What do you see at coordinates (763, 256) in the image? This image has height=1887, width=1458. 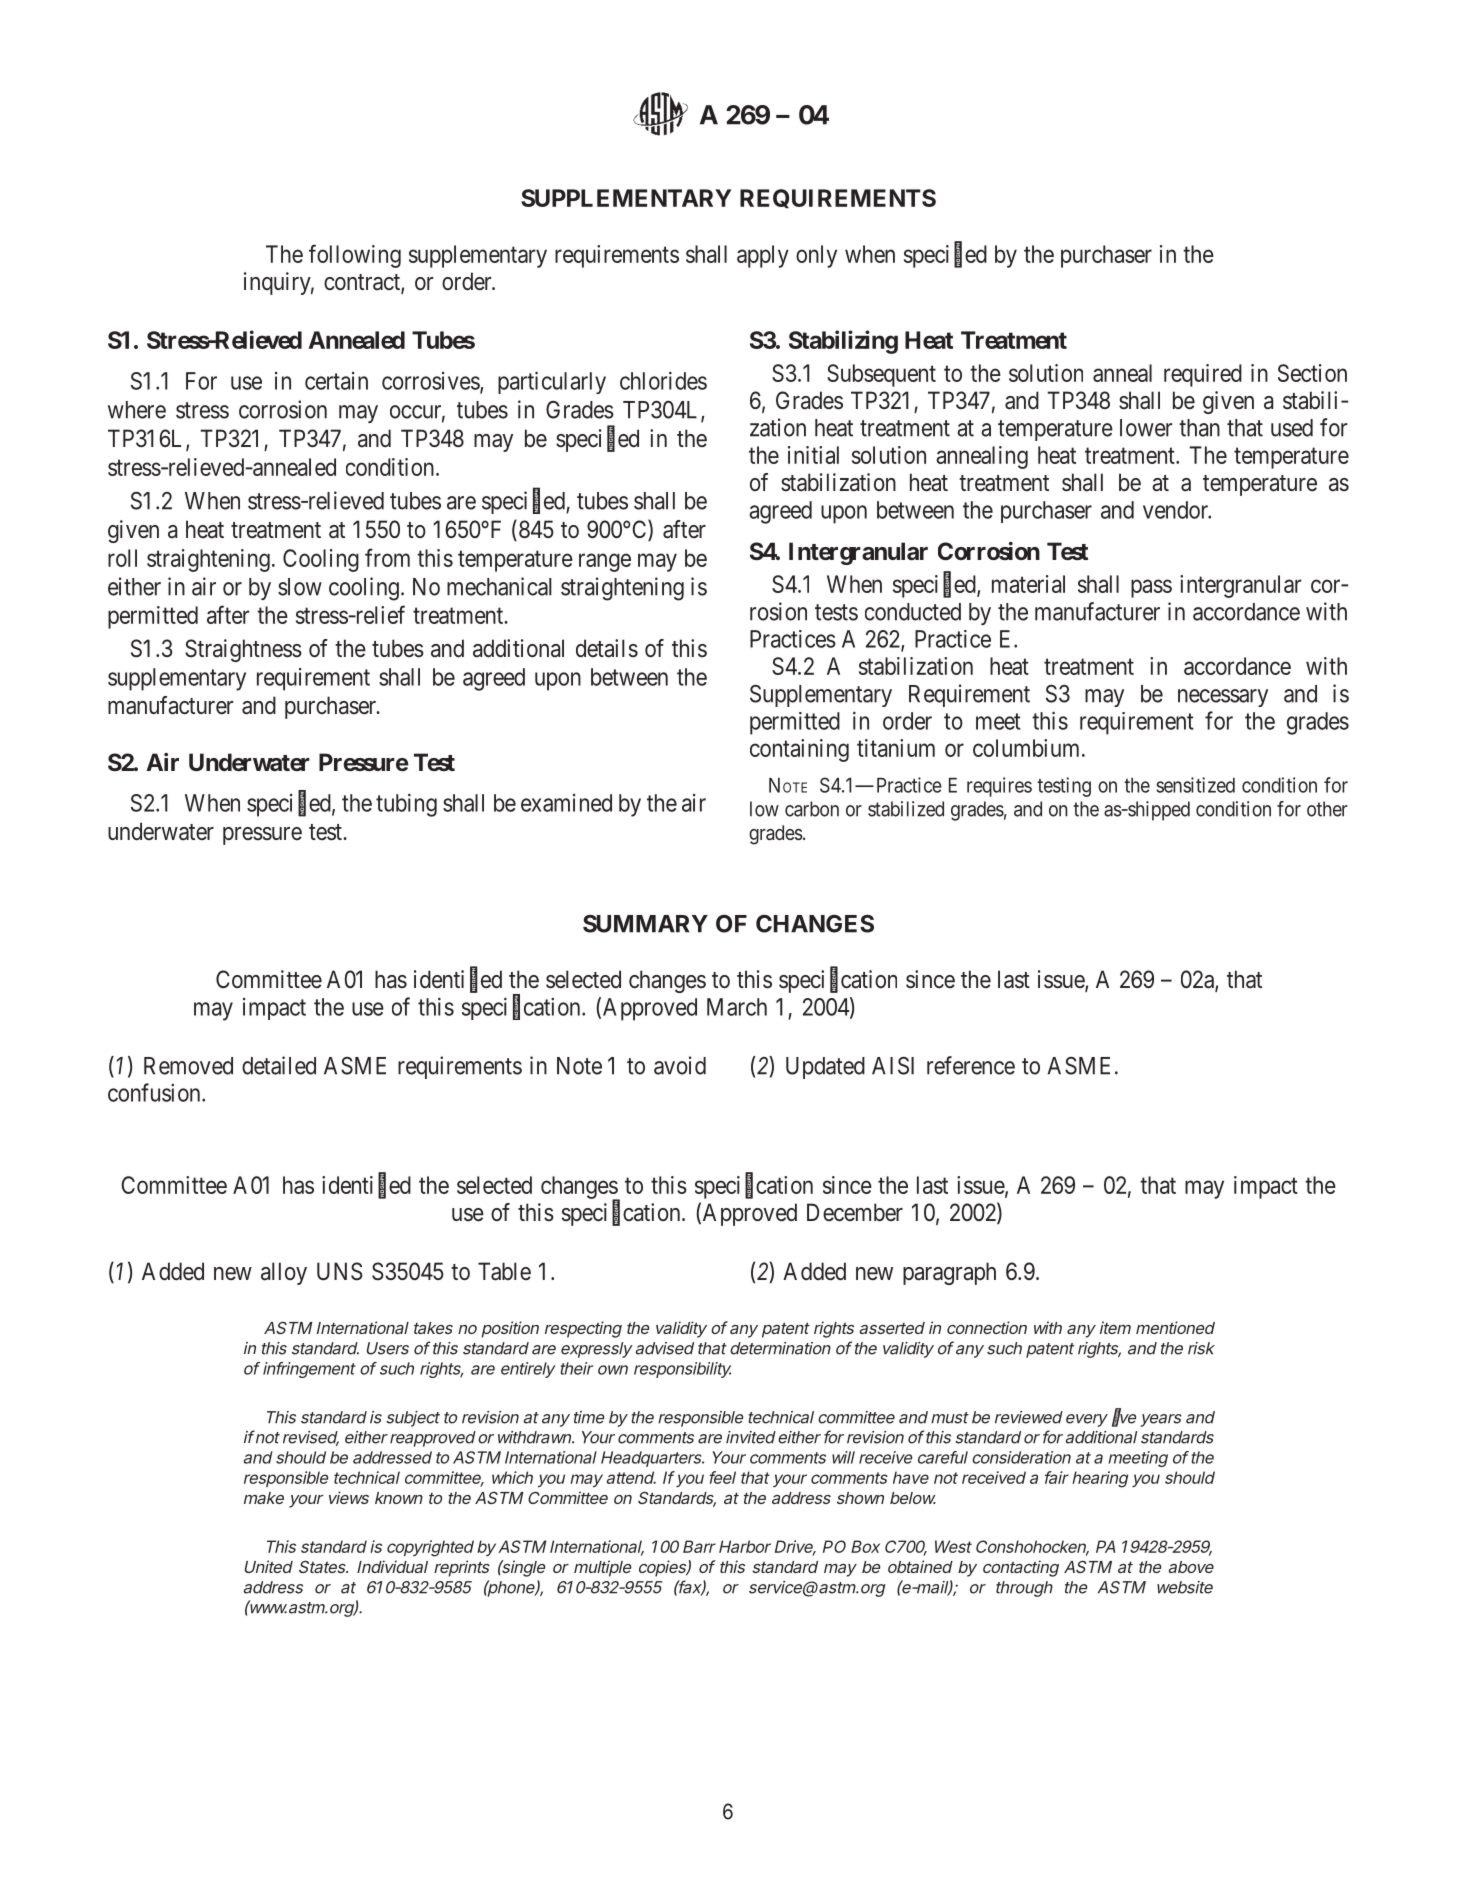 I see `apply` at bounding box center [763, 256].
